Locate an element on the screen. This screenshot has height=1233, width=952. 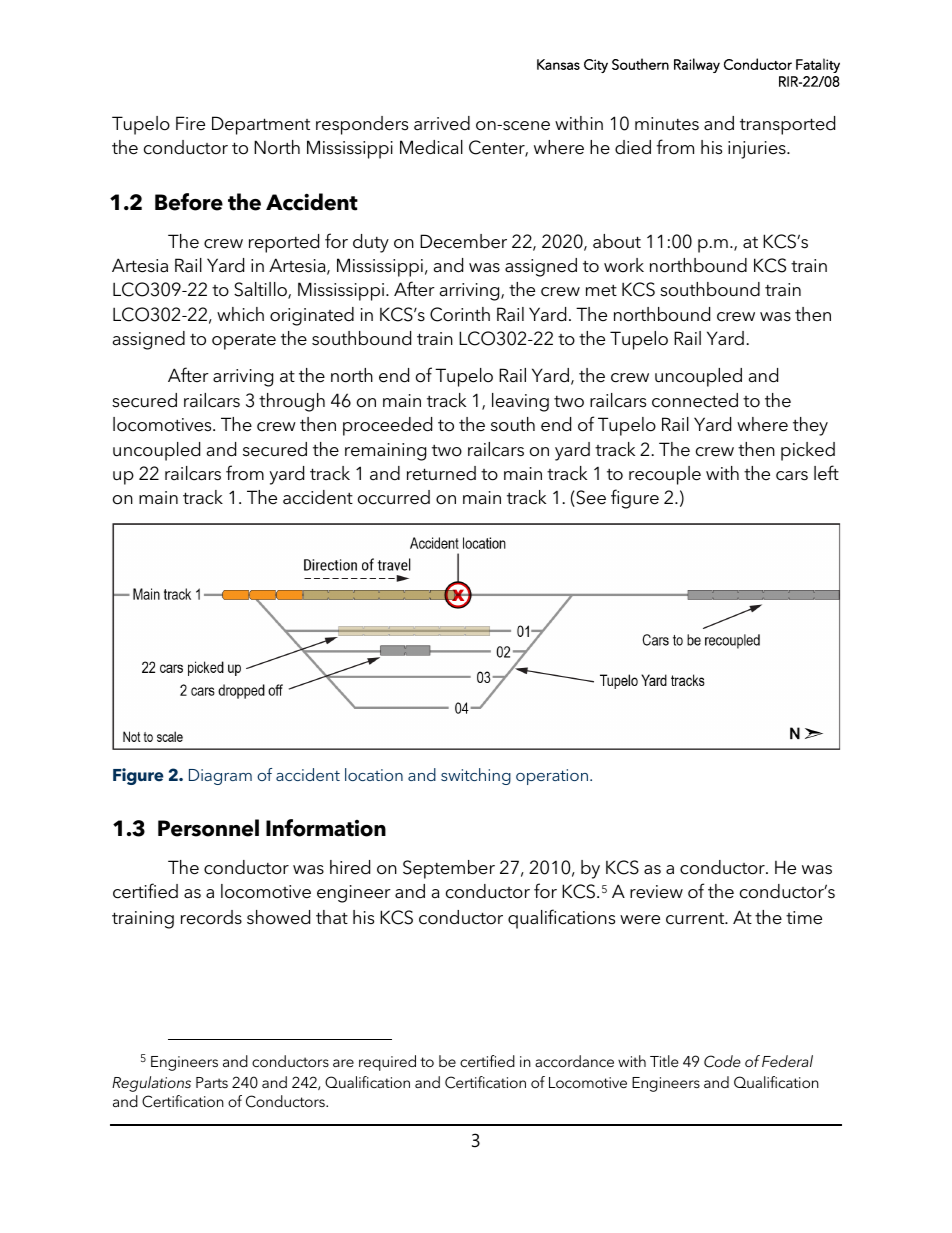
returned is located at coordinates (441, 473).
